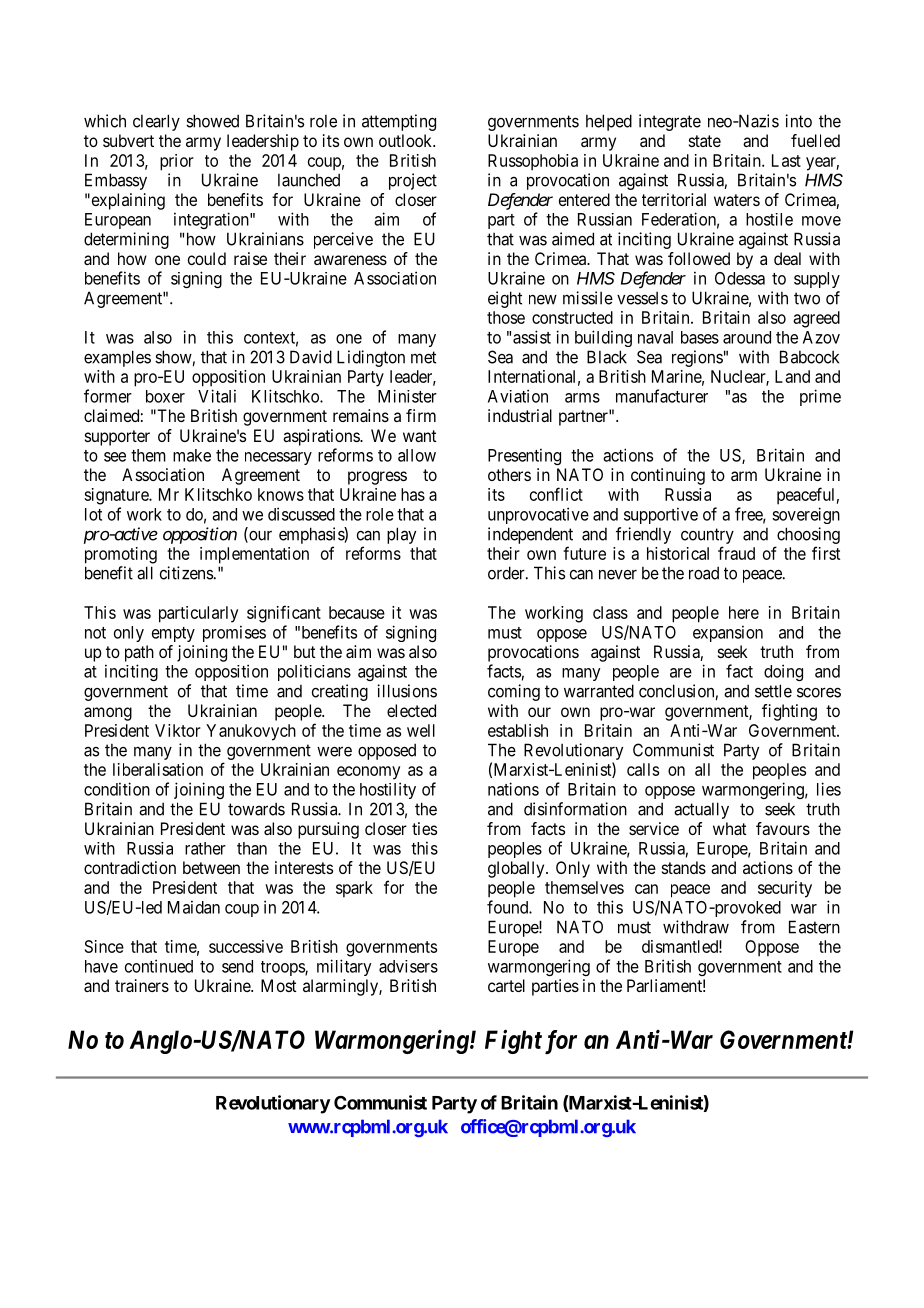 The height and width of the screenshot is (1308, 924). I want to click on examples, so click(117, 358).
